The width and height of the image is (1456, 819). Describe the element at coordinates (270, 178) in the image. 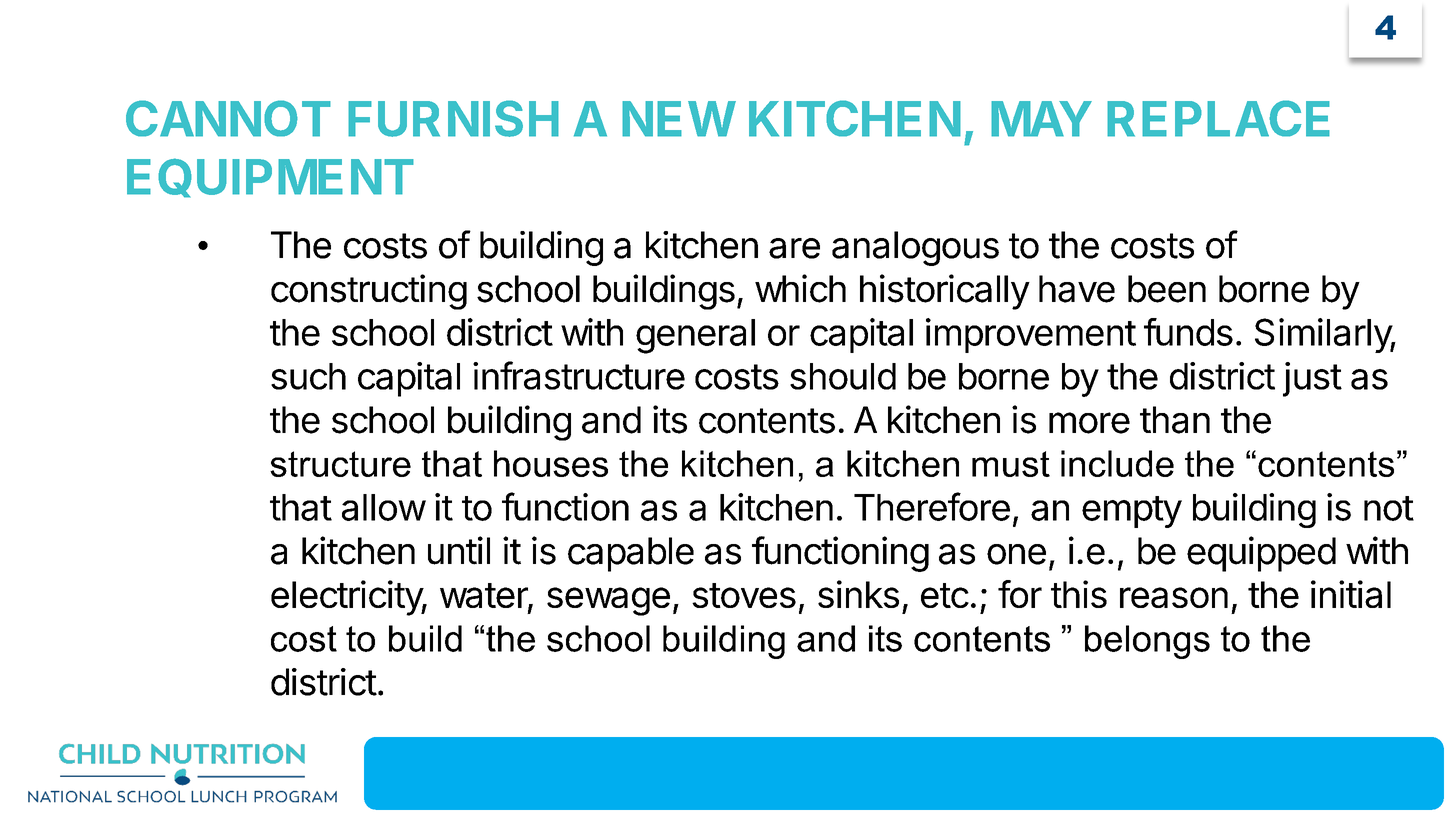

I see `EQUIPMENT` at that location.
